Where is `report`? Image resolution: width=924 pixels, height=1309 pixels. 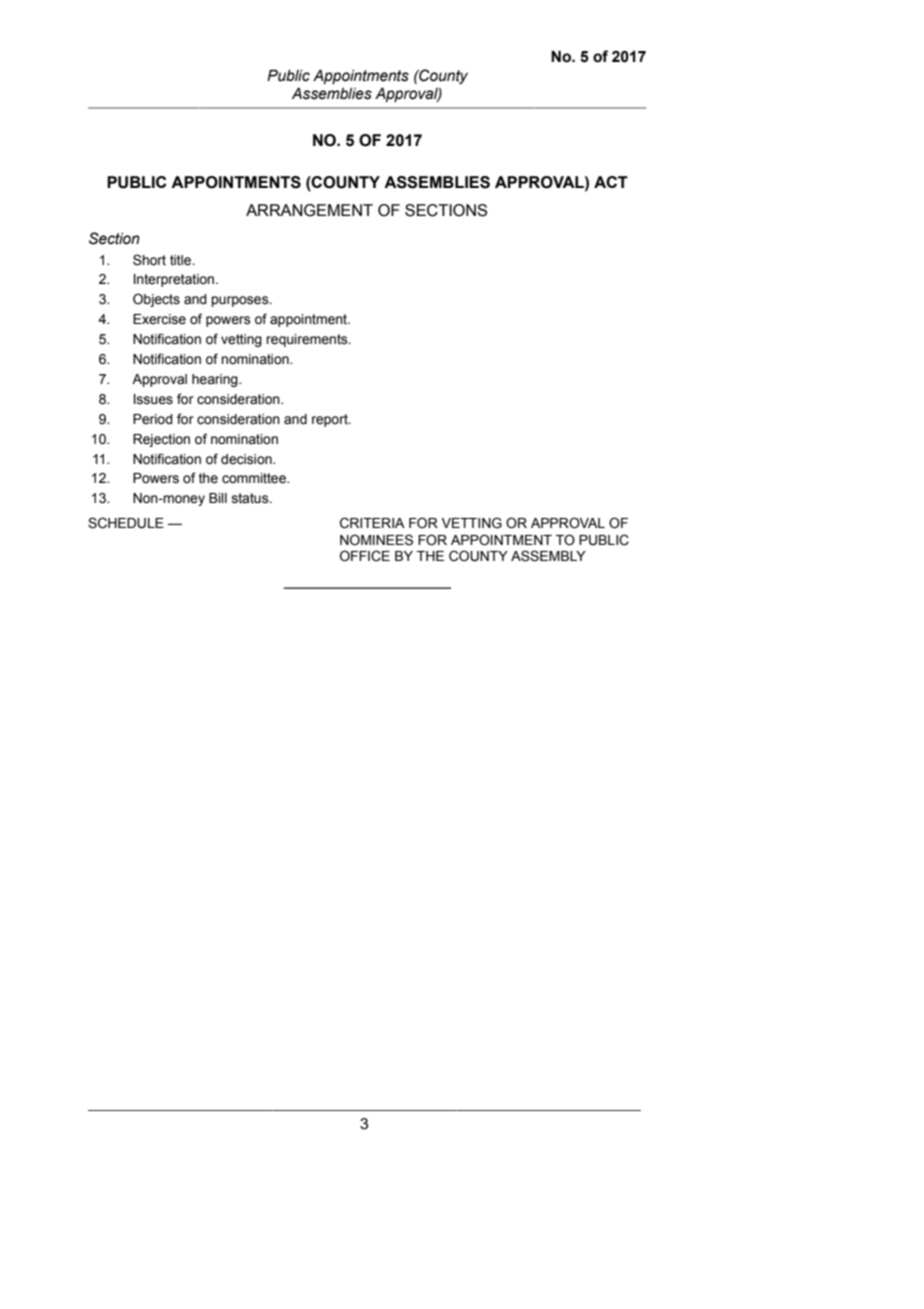
report is located at coordinates (331, 420).
